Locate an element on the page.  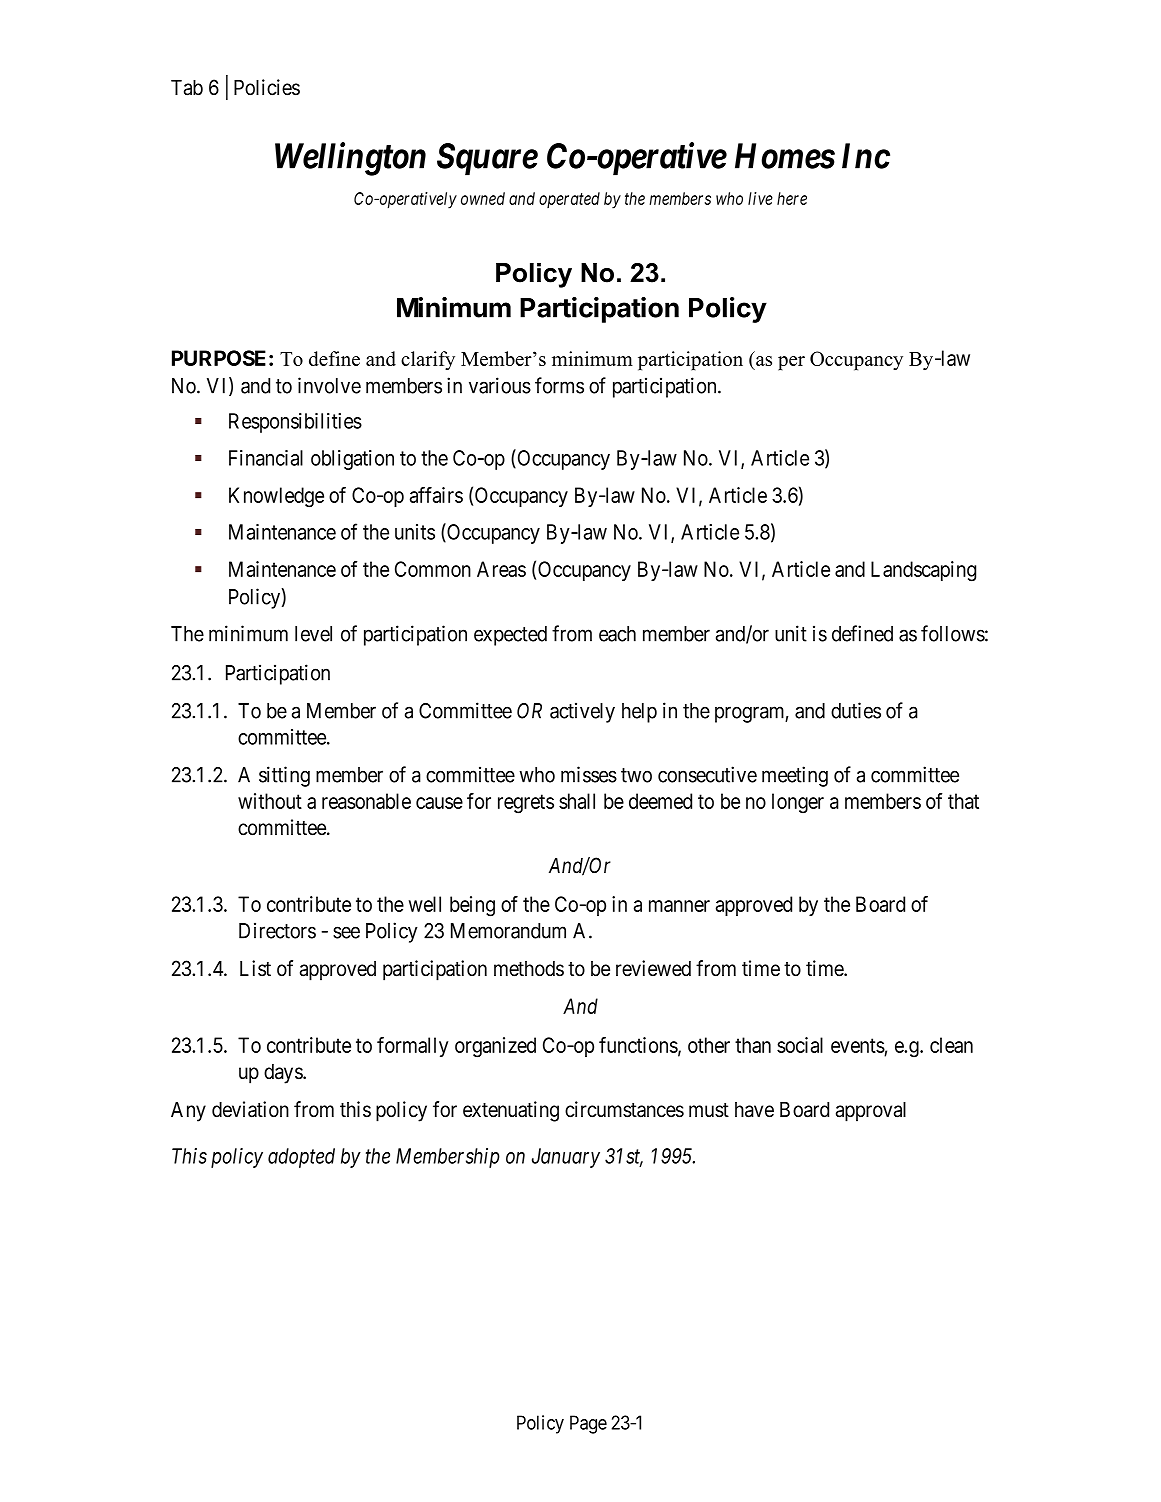
approval is located at coordinates (871, 1112).
